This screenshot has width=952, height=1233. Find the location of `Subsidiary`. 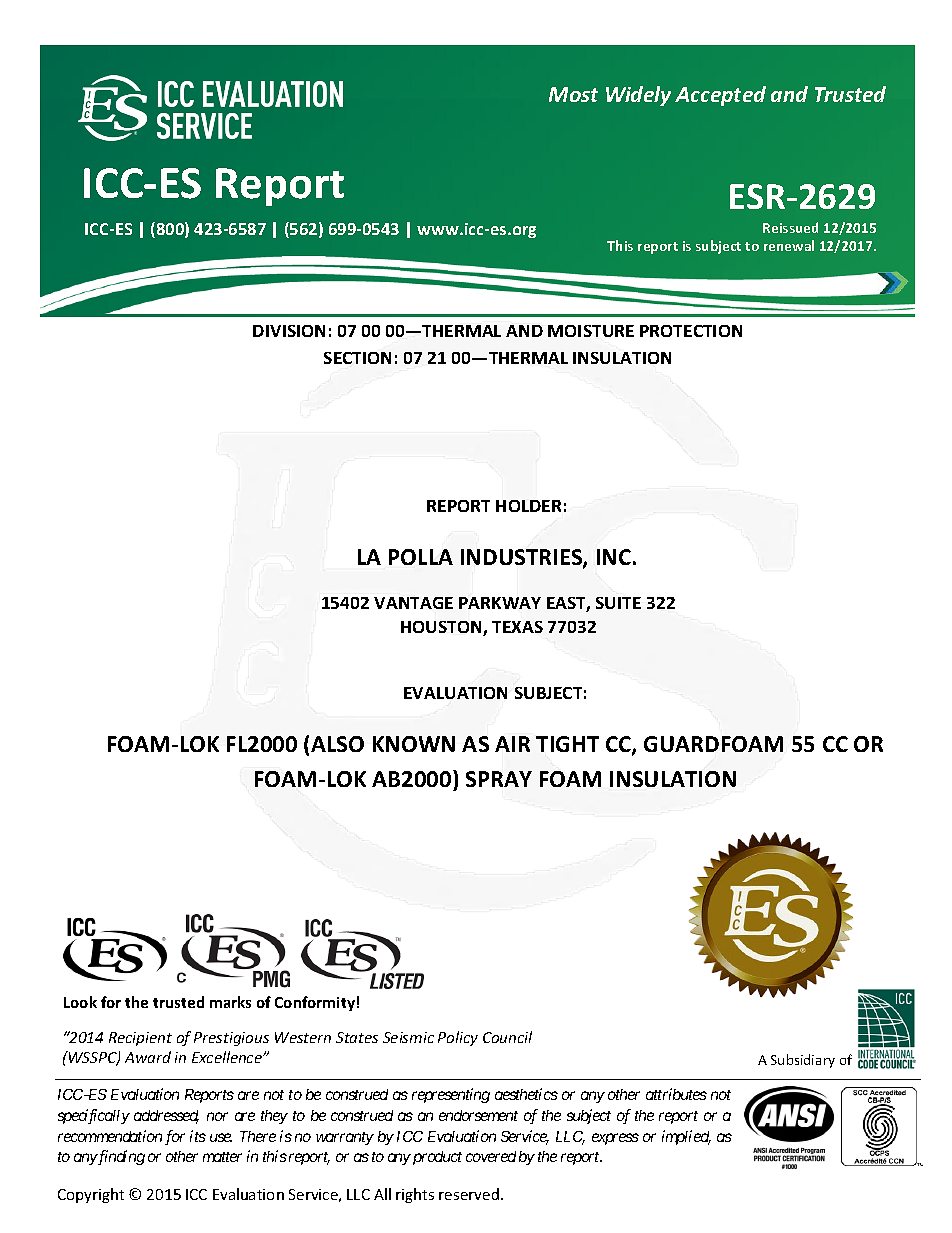

Subsidiary is located at coordinates (803, 1061).
